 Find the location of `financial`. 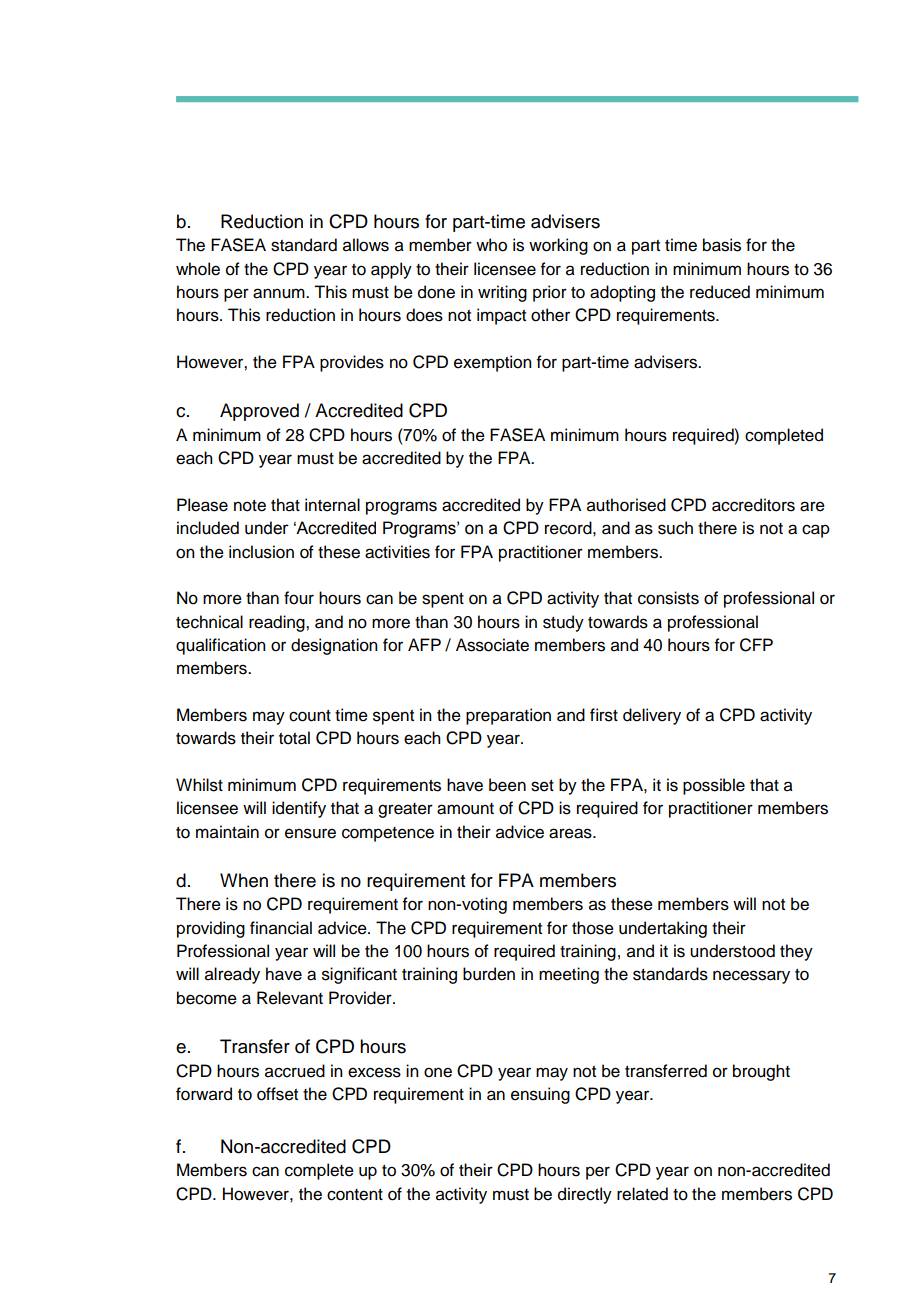

financial is located at coordinates (281, 928).
